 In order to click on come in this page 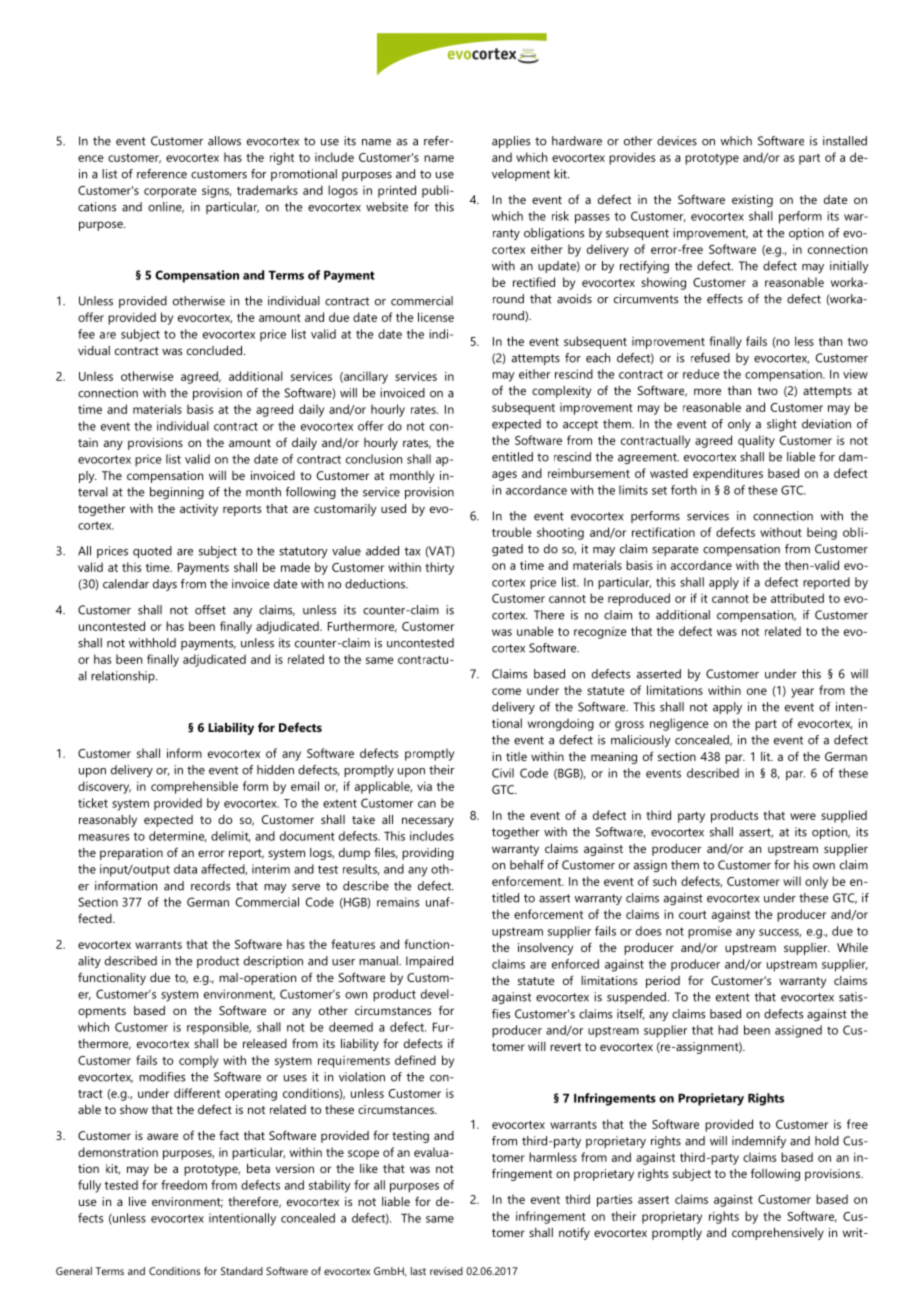, I will do `click(506, 691)`.
